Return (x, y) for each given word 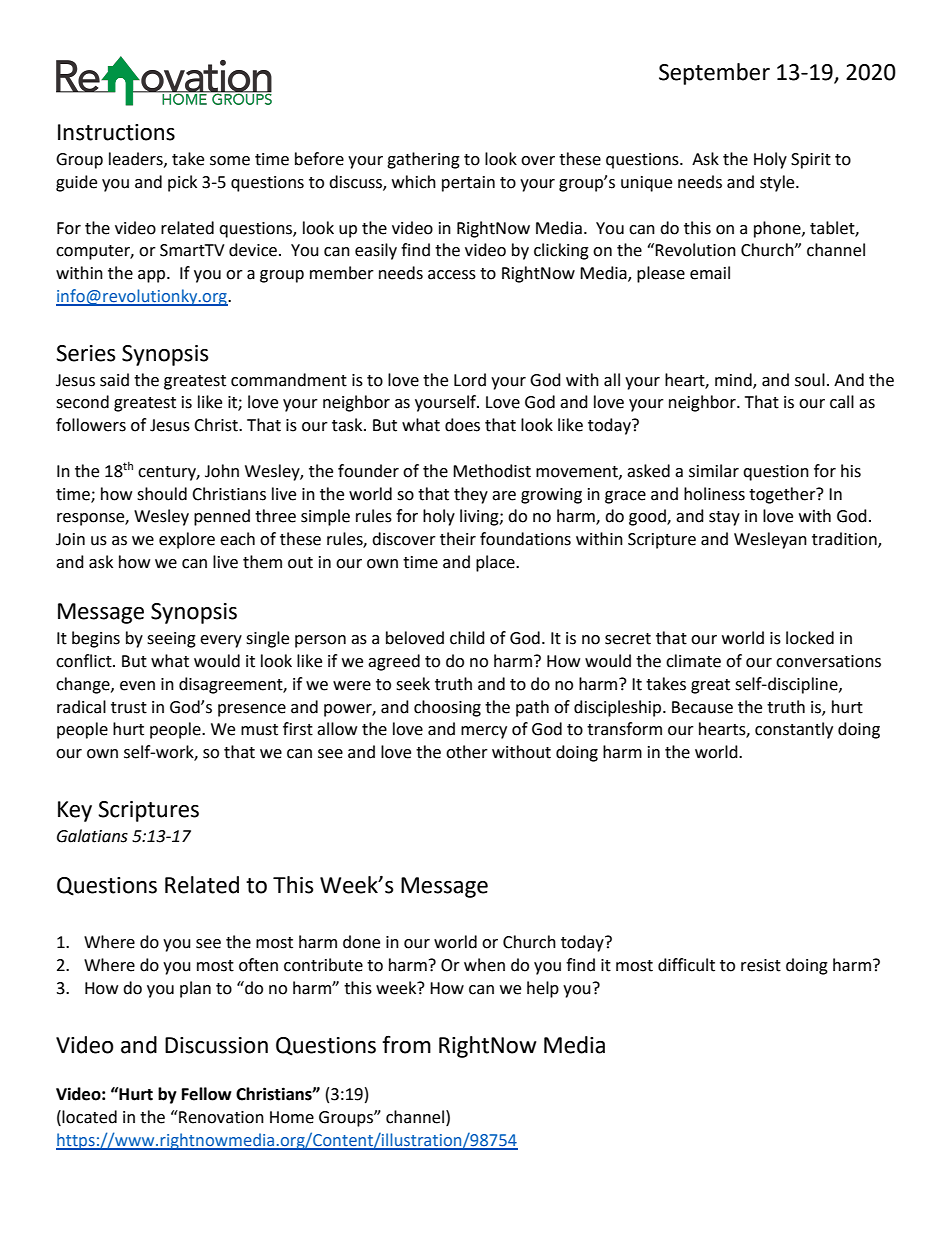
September (714, 74)
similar (714, 471)
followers (91, 425)
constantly (794, 730)
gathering (423, 160)
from (406, 1045)
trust (129, 708)
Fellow (207, 1094)
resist (761, 965)
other (467, 752)
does (462, 425)
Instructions (116, 132)
